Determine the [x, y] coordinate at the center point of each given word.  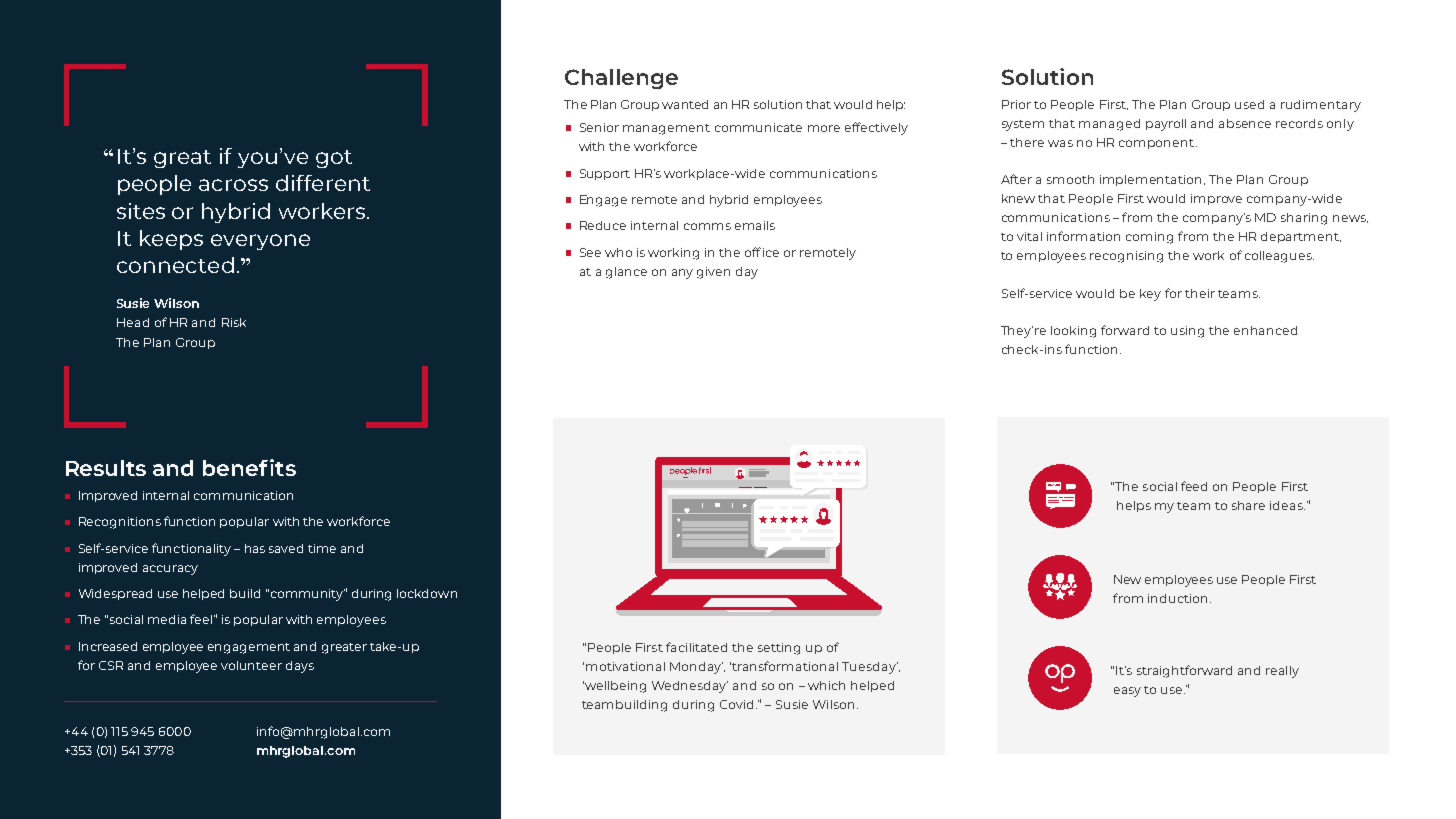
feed [1194, 486]
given [713, 273]
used [1249, 104]
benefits [249, 467]
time [322, 548]
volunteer [251, 665]
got [334, 159]
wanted [685, 104]
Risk [234, 322]
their [1200, 293]
